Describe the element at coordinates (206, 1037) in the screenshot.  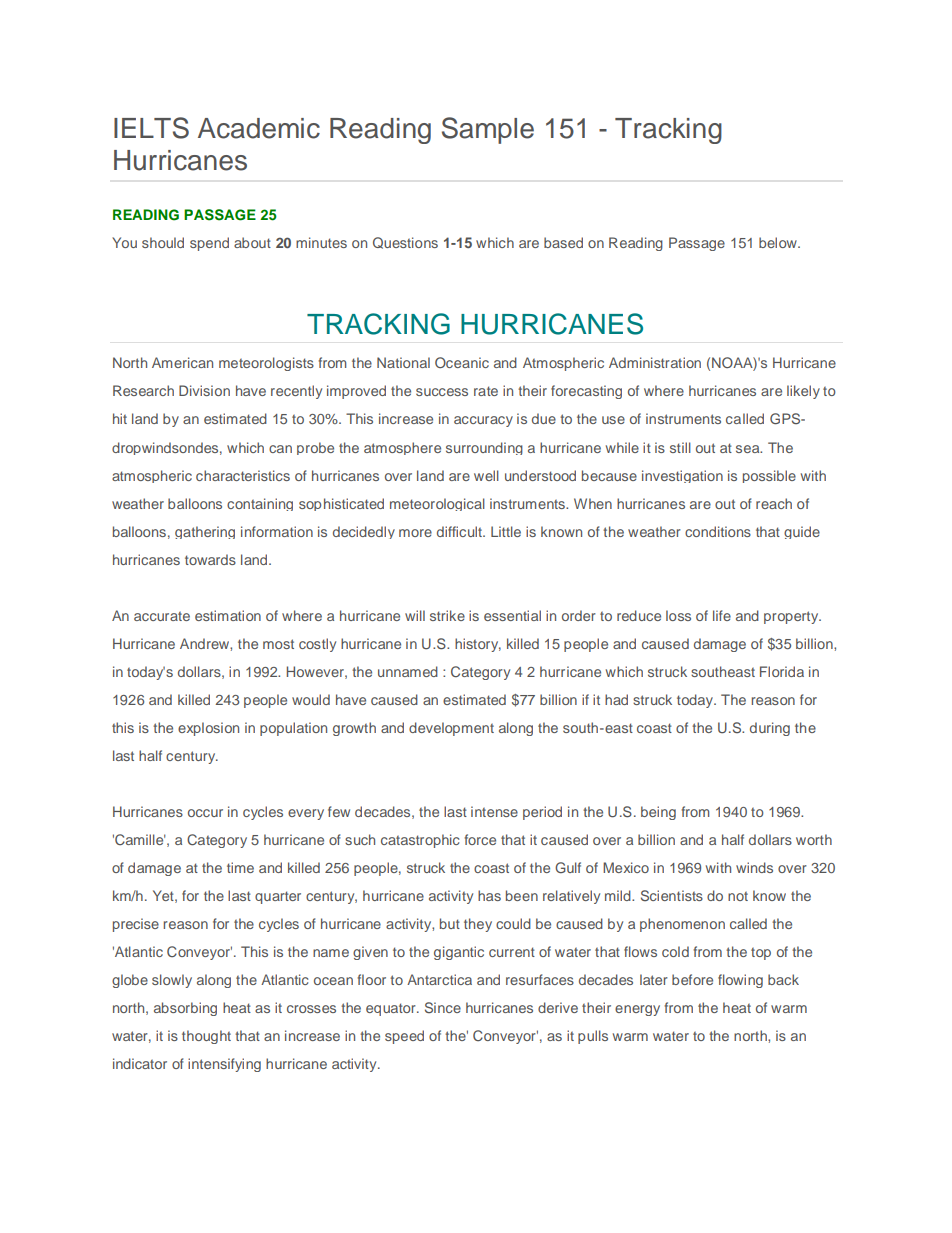
I see `thought` at that location.
